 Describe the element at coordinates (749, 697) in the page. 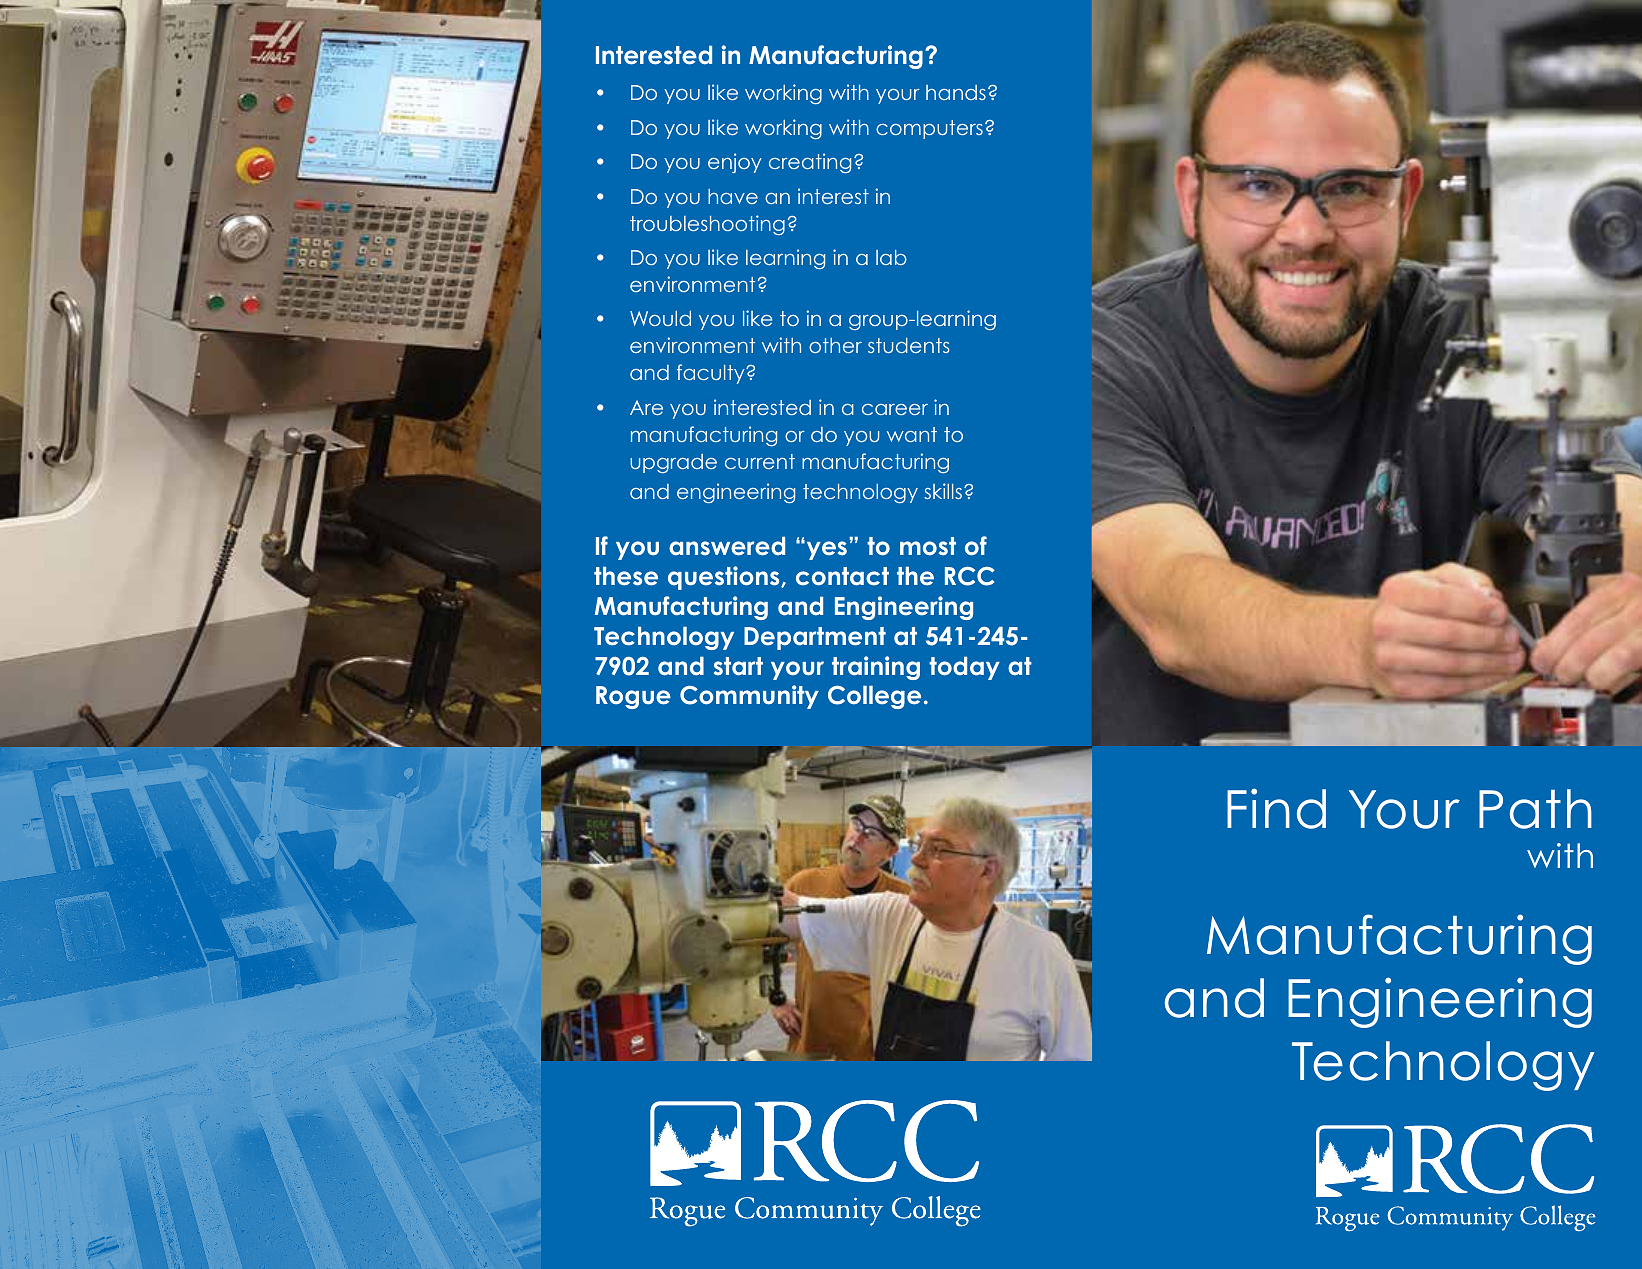

I see `Community` at that location.
